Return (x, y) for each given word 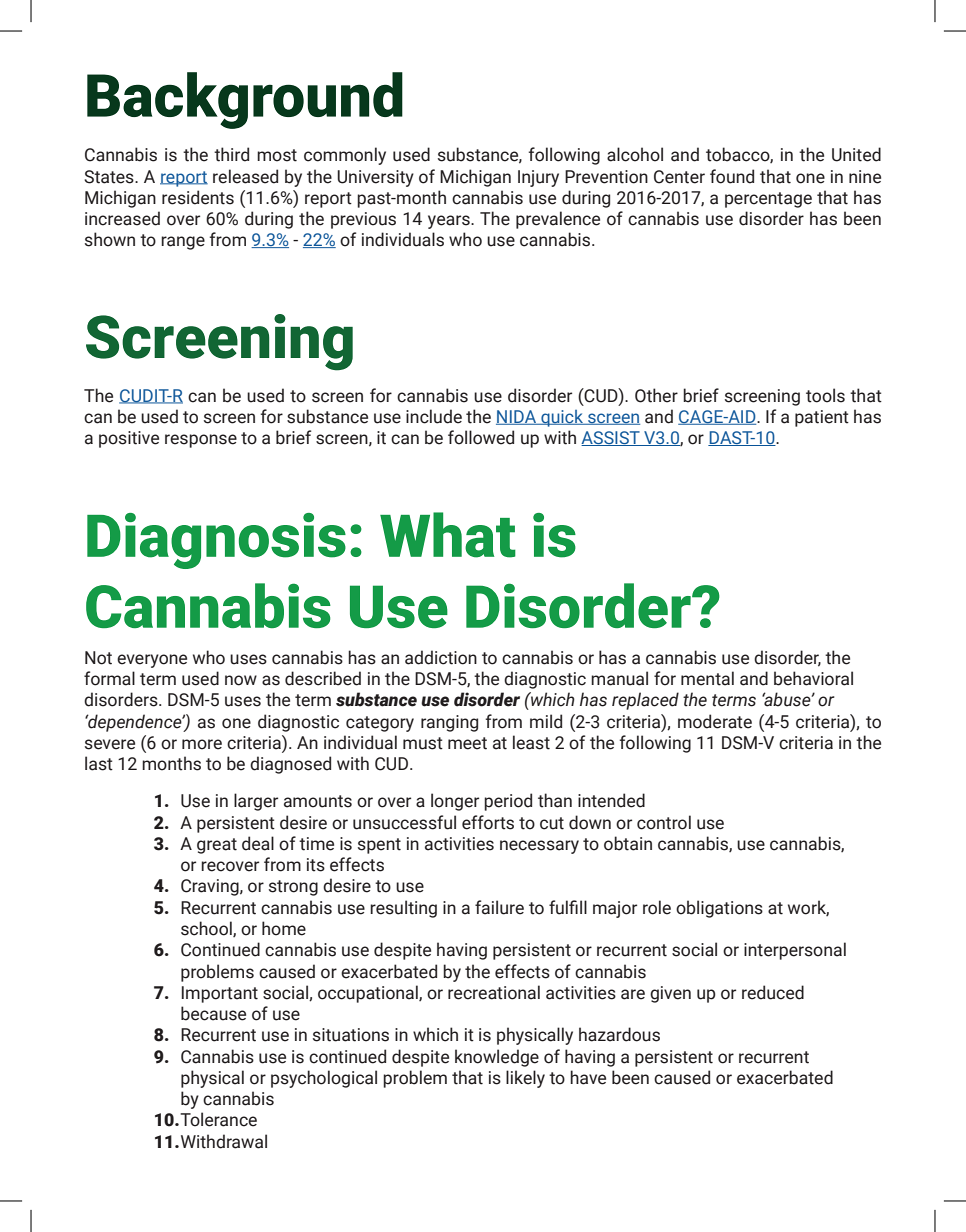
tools (825, 395)
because (213, 1013)
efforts (488, 822)
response (201, 441)
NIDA (517, 417)
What (448, 535)
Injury (538, 178)
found (732, 176)
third (231, 154)
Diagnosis (216, 541)
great (217, 846)
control (664, 822)
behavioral (813, 678)
